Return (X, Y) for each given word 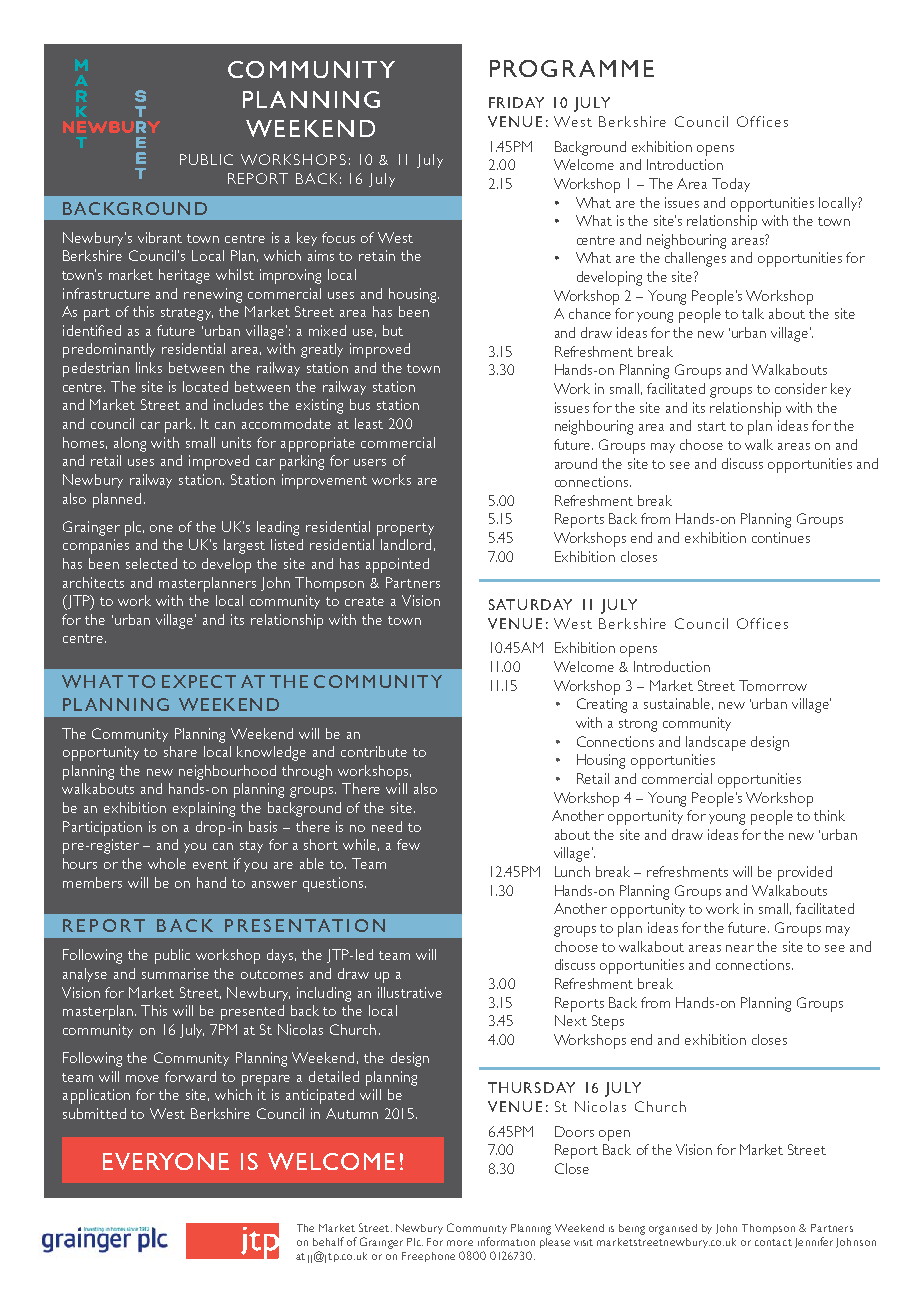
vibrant (160, 237)
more (460, 1243)
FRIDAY (516, 102)
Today (731, 185)
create (364, 601)
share (180, 751)
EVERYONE (166, 1161)
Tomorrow (773, 685)
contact (773, 1242)
